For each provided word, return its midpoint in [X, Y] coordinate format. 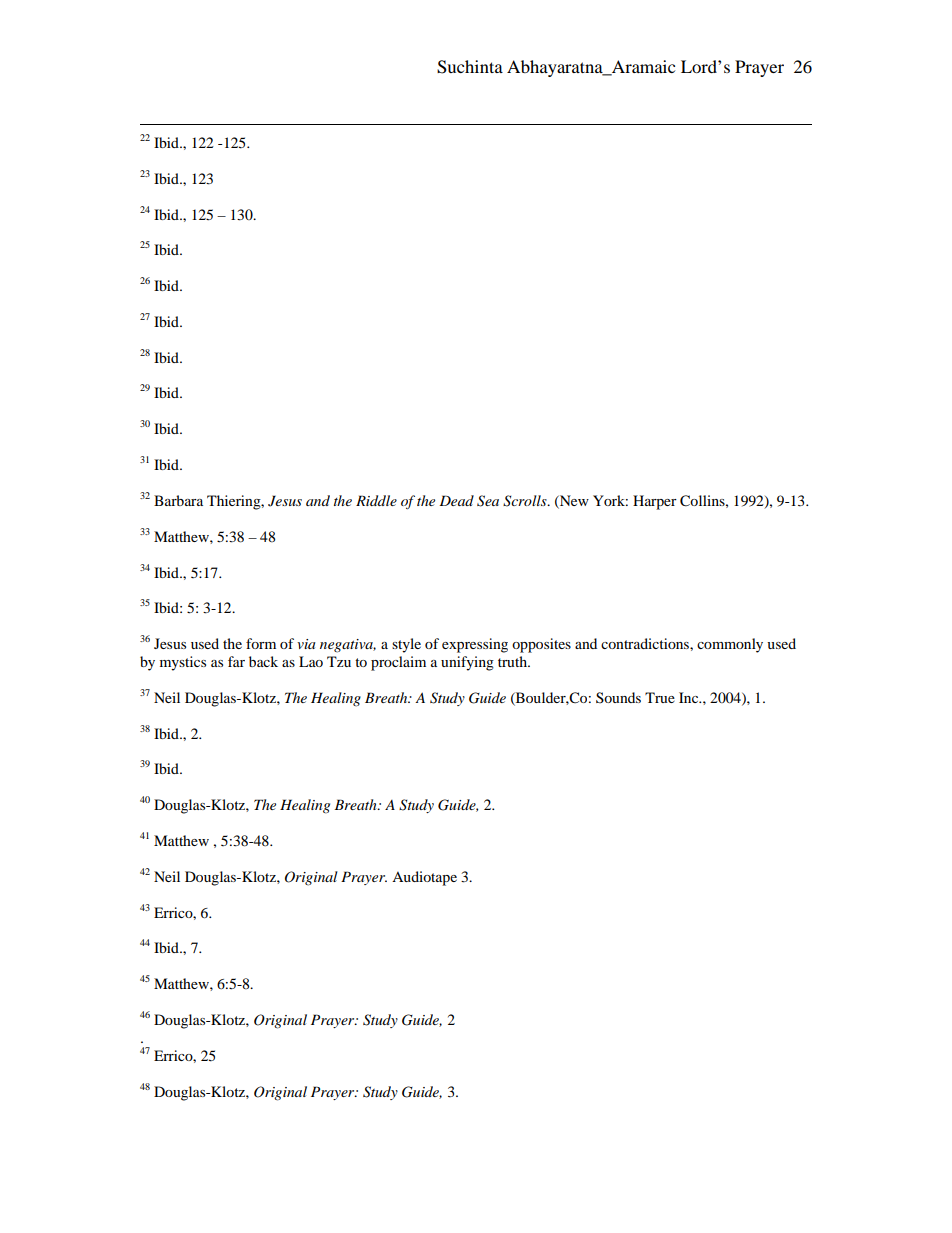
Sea [488, 501]
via [306, 644]
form [261, 643]
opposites [541, 645]
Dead [456, 500]
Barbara [178, 500]
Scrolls [526, 501]
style [406, 645]
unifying [467, 663]
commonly [730, 645]
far [236, 661]
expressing [475, 645]
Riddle [376, 500]
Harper [655, 502]
